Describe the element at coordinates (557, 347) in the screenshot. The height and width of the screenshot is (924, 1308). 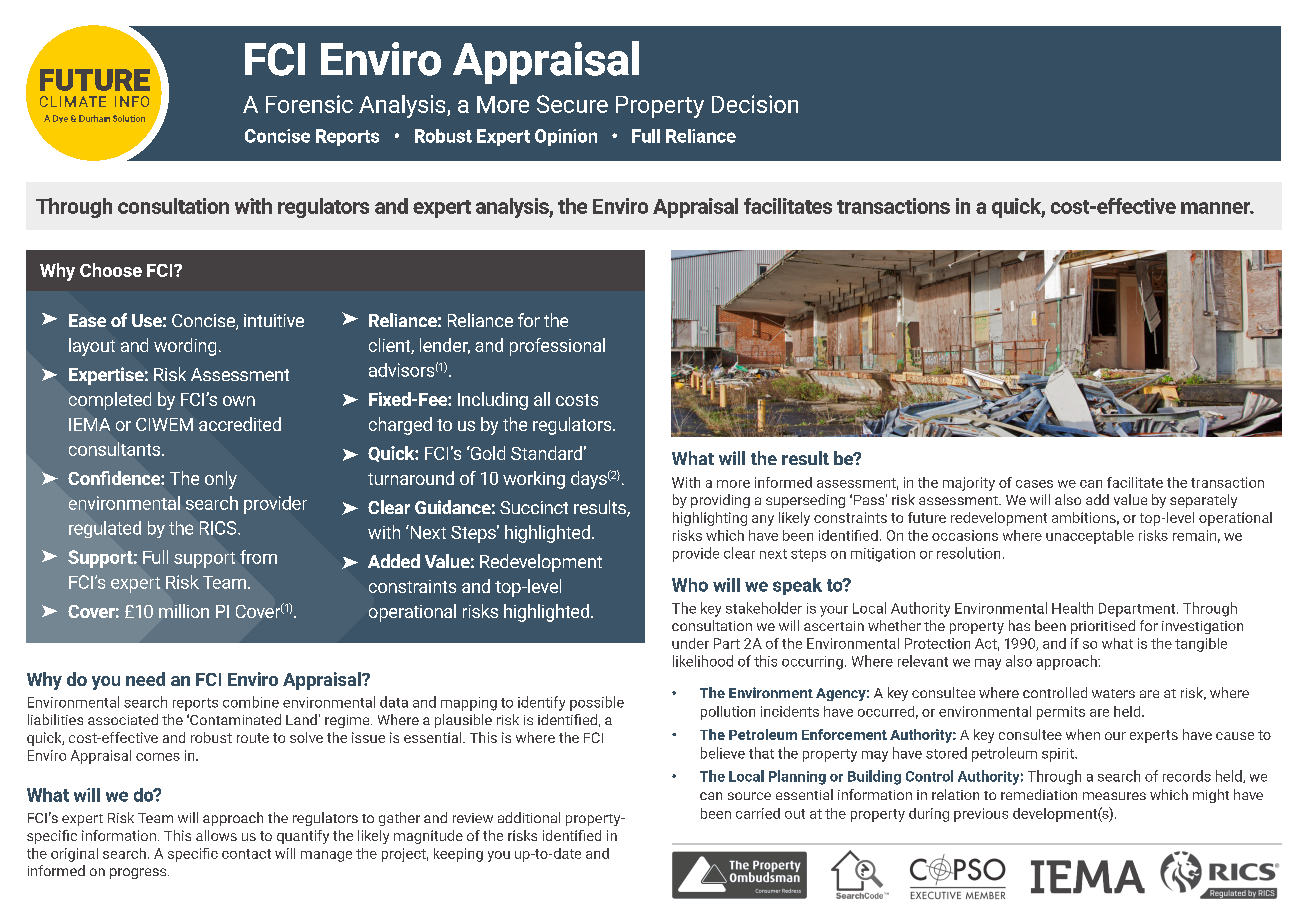
I see `professional` at that location.
